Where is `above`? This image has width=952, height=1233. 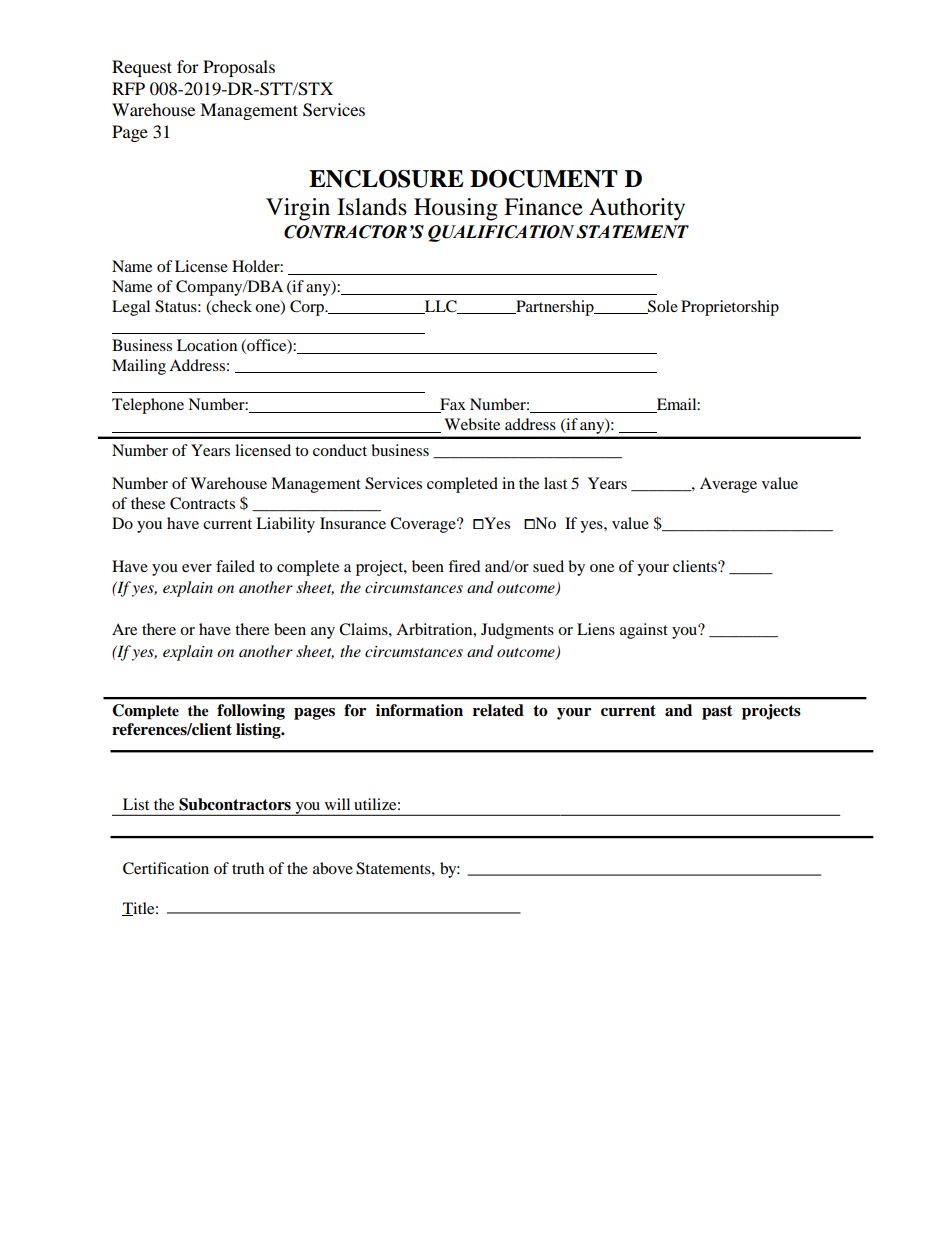 above is located at coordinates (333, 868).
